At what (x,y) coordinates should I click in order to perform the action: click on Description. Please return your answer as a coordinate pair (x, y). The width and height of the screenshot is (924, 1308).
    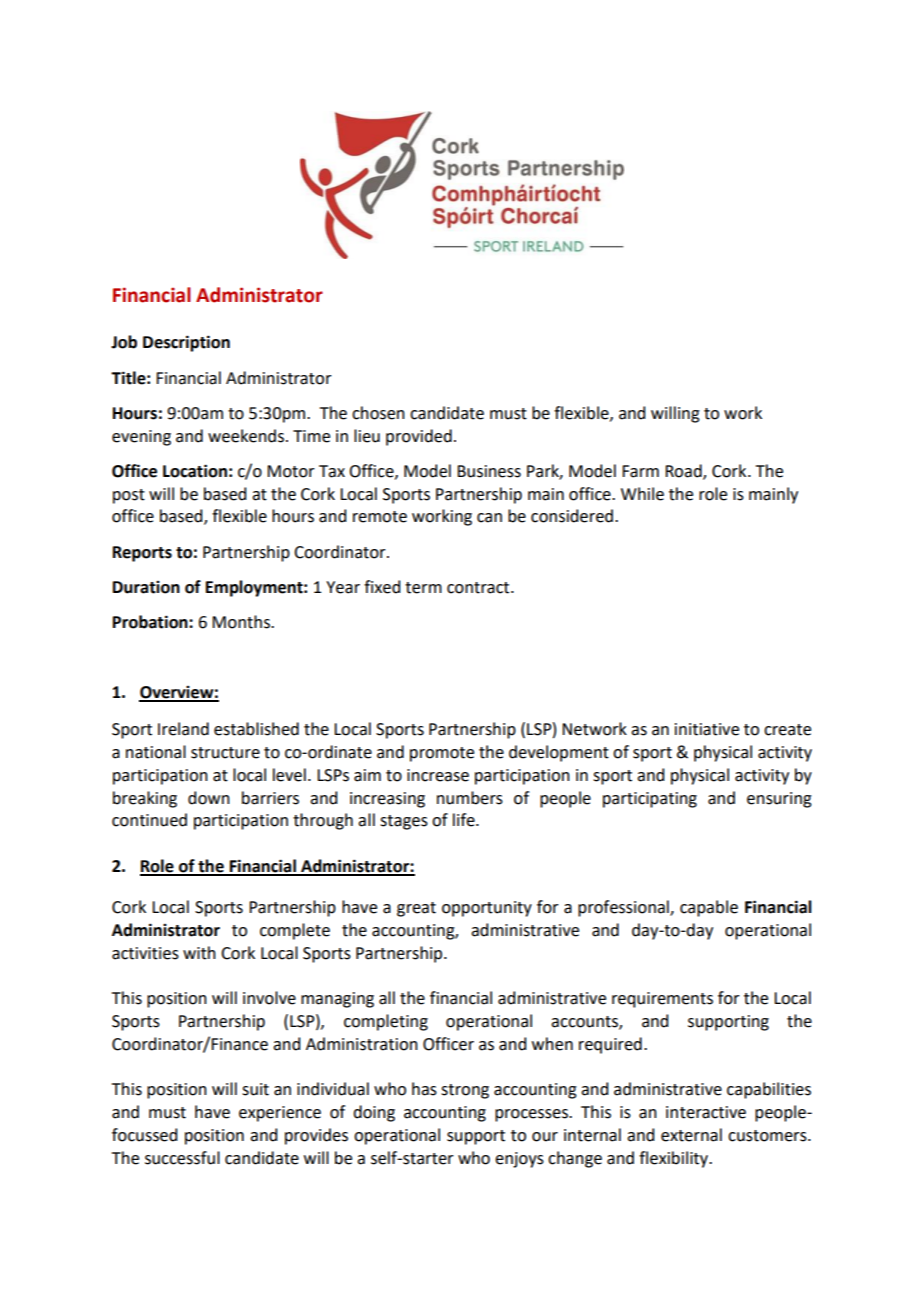
    Looking at the image, I should click on (186, 343).
